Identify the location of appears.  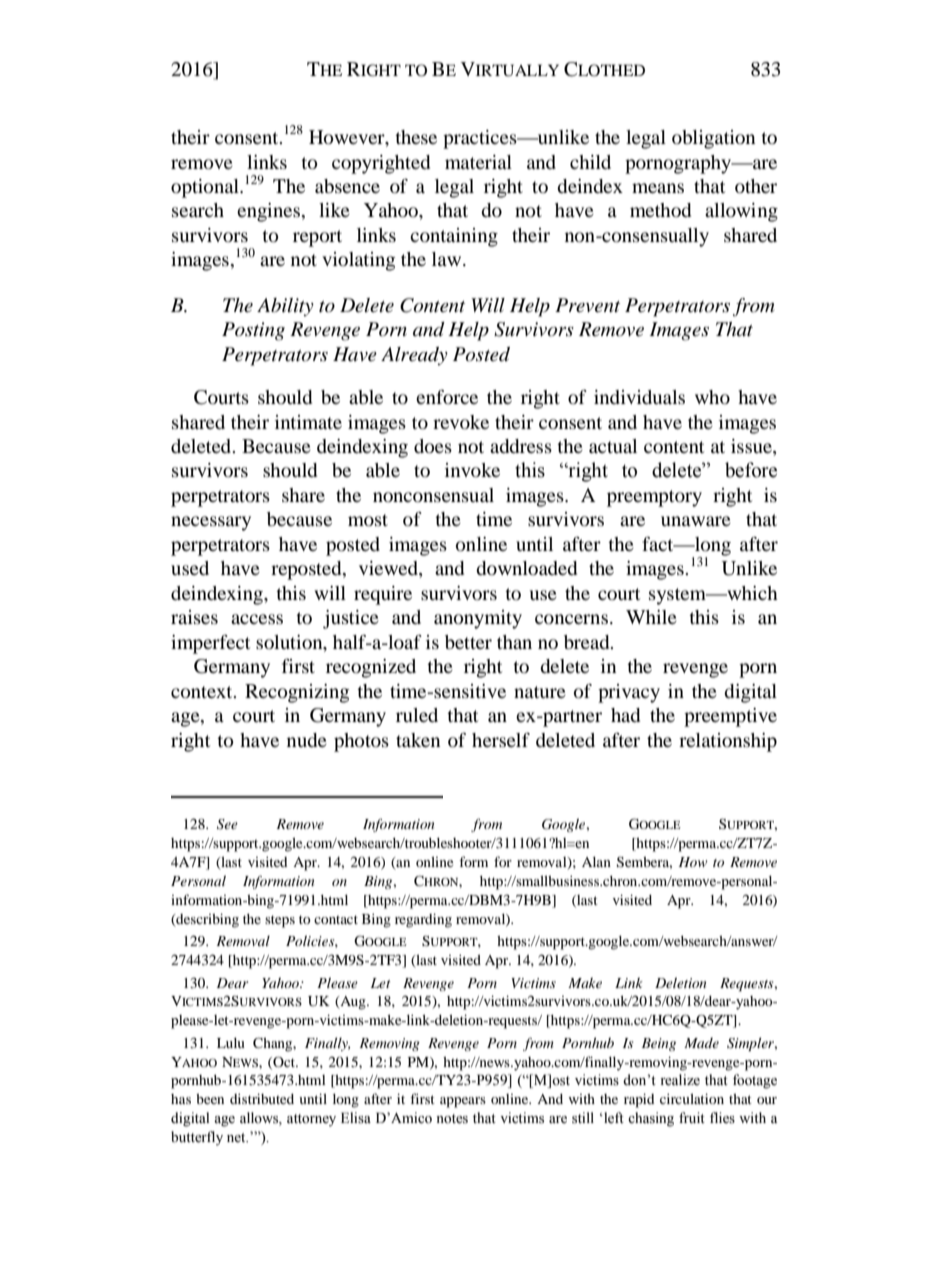
(463, 1102).
